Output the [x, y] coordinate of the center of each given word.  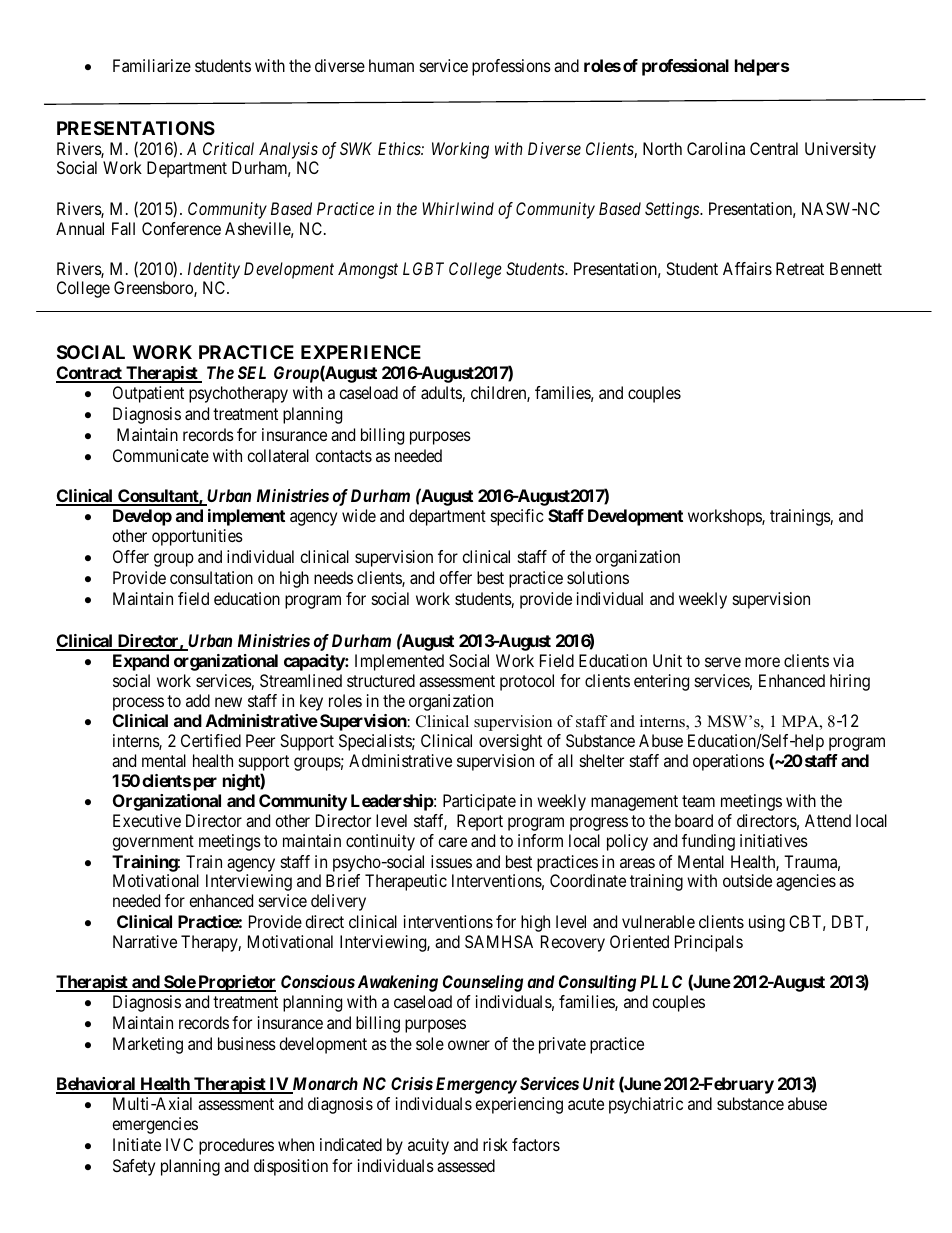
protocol [527, 682]
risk [495, 1144]
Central [774, 148]
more [762, 662]
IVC [179, 1144]
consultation [211, 577]
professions [511, 67]
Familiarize [152, 65]
